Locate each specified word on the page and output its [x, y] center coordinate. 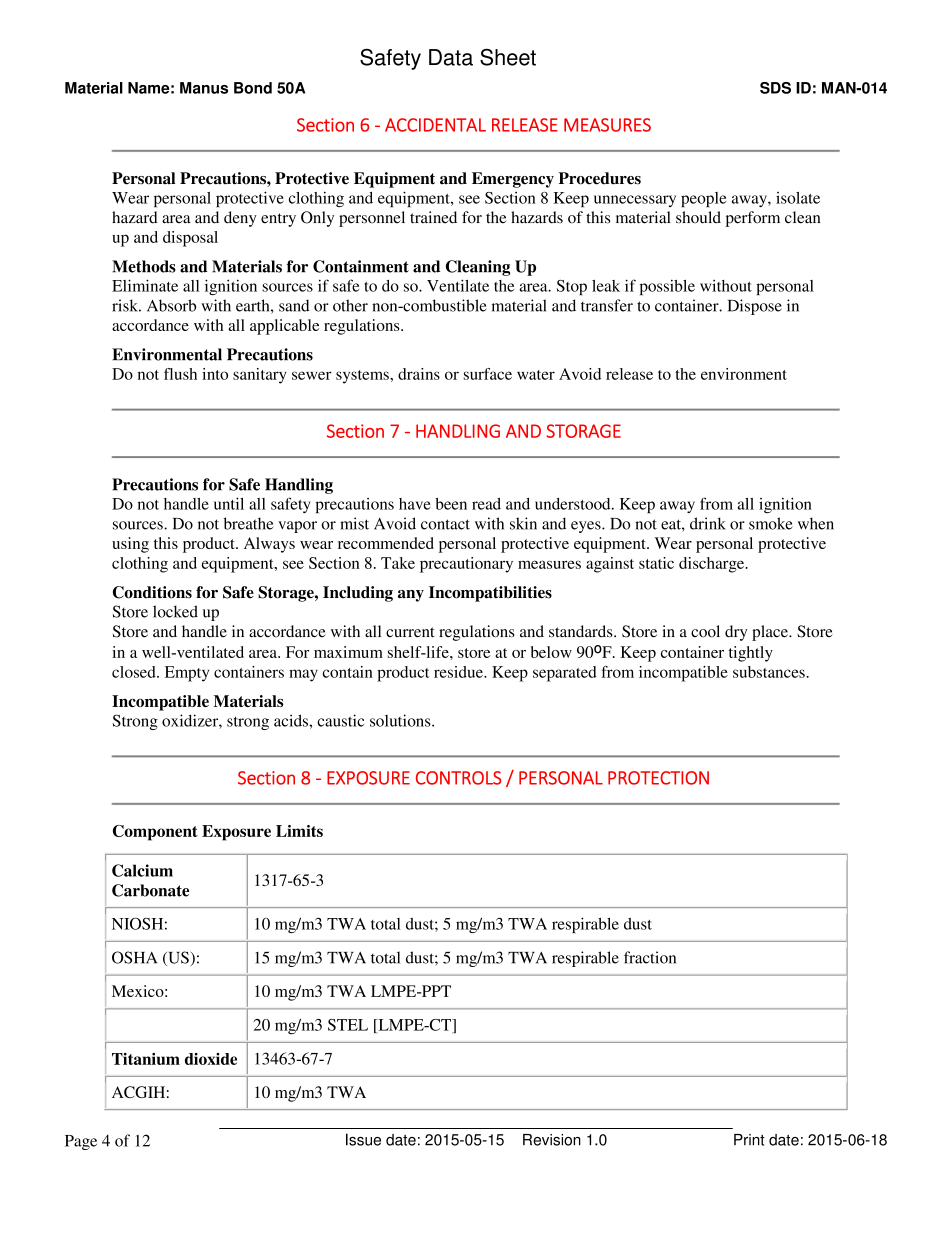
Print [749, 1140]
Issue [363, 1139]
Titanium [146, 1059]
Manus [204, 88]
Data [451, 57]
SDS [775, 88]
